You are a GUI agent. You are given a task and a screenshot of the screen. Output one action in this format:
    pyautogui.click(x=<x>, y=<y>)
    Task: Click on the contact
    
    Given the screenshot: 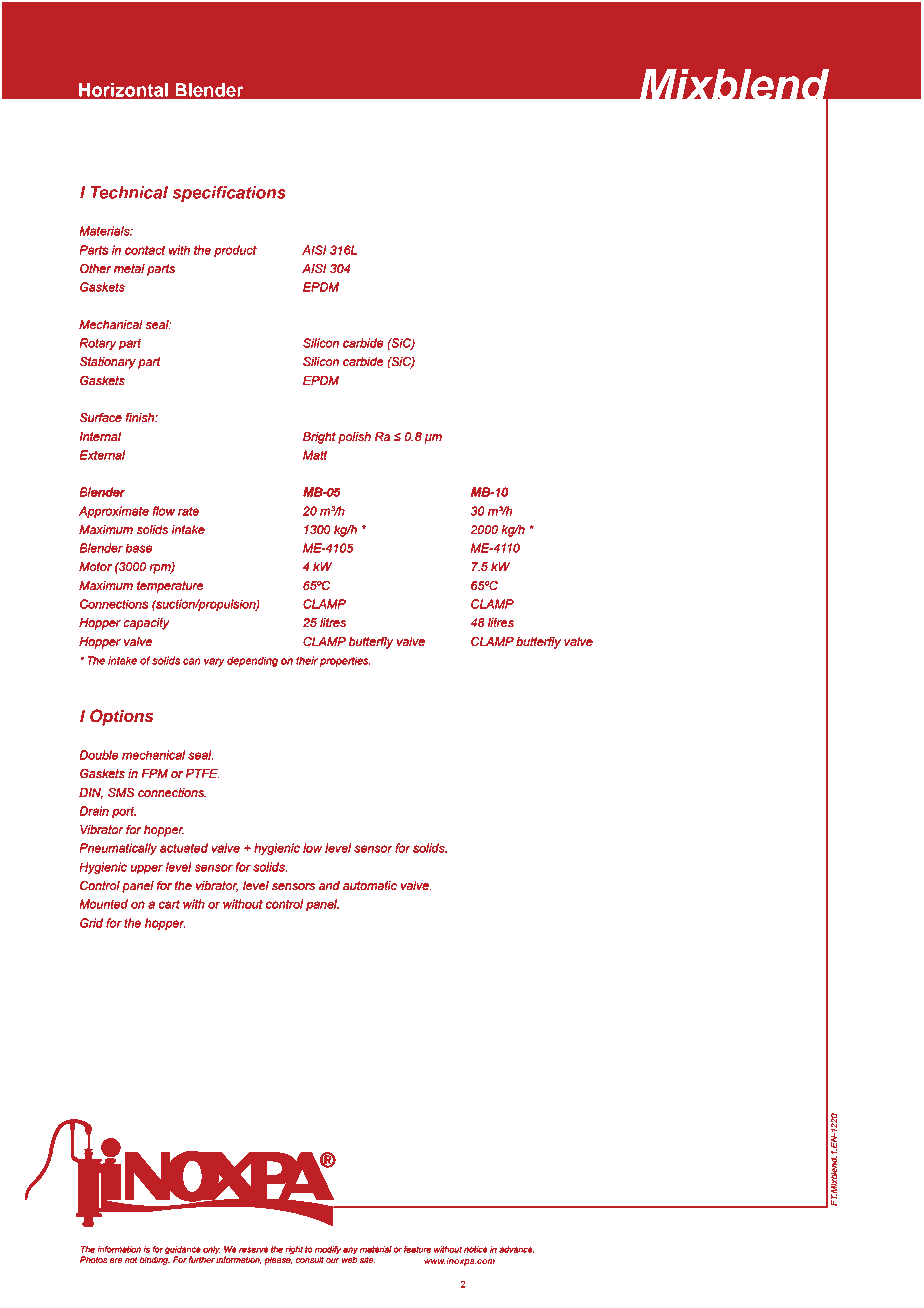 What is the action you would take?
    pyautogui.click(x=145, y=250)
